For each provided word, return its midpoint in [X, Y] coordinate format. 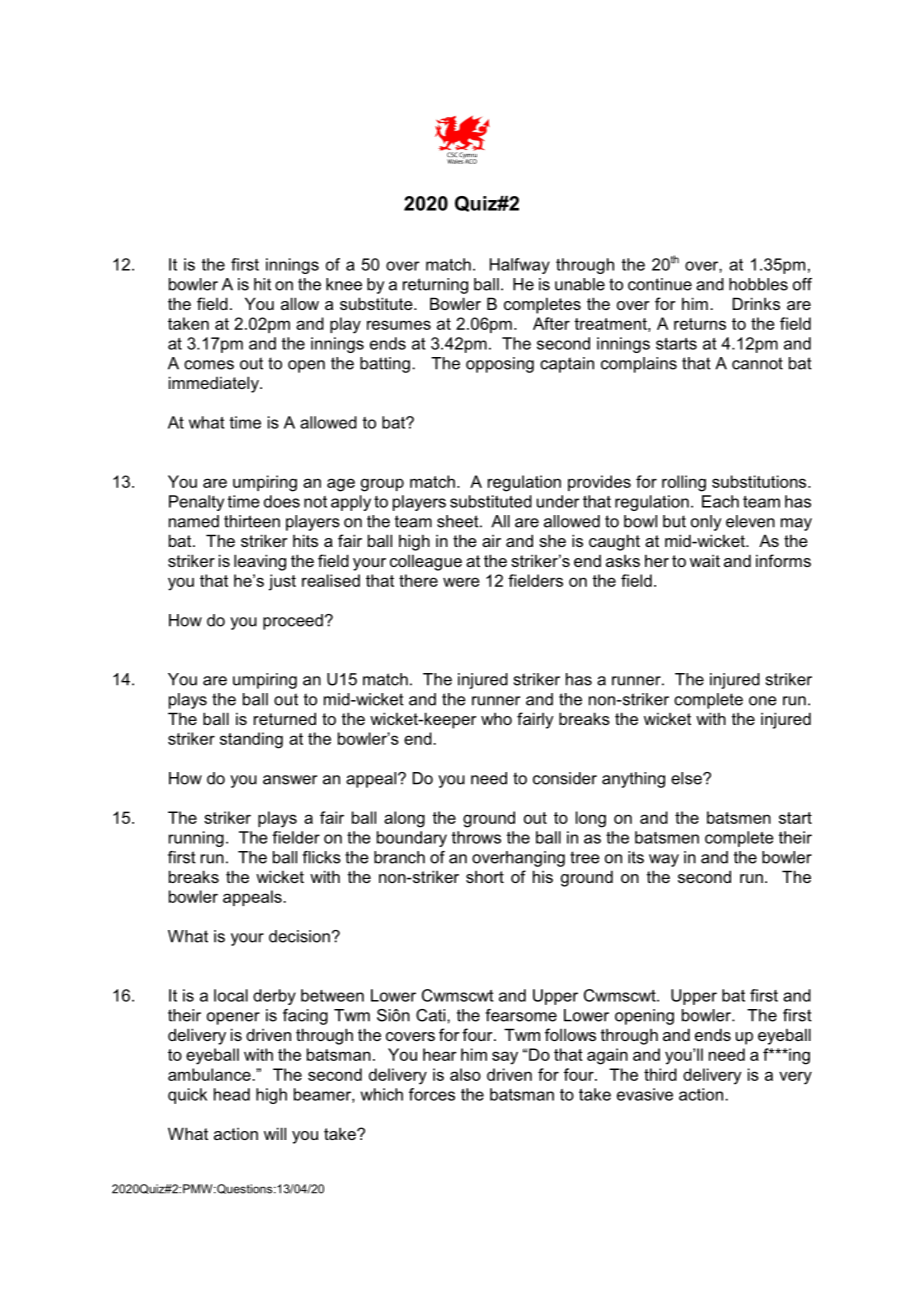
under [558, 501]
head [232, 1094]
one [763, 701]
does [282, 501]
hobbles [758, 284]
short [485, 876]
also [465, 1074]
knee [344, 284]
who [496, 718]
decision [299, 936]
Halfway [520, 266]
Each [720, 501]
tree [585, 857]
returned [285, 718]
